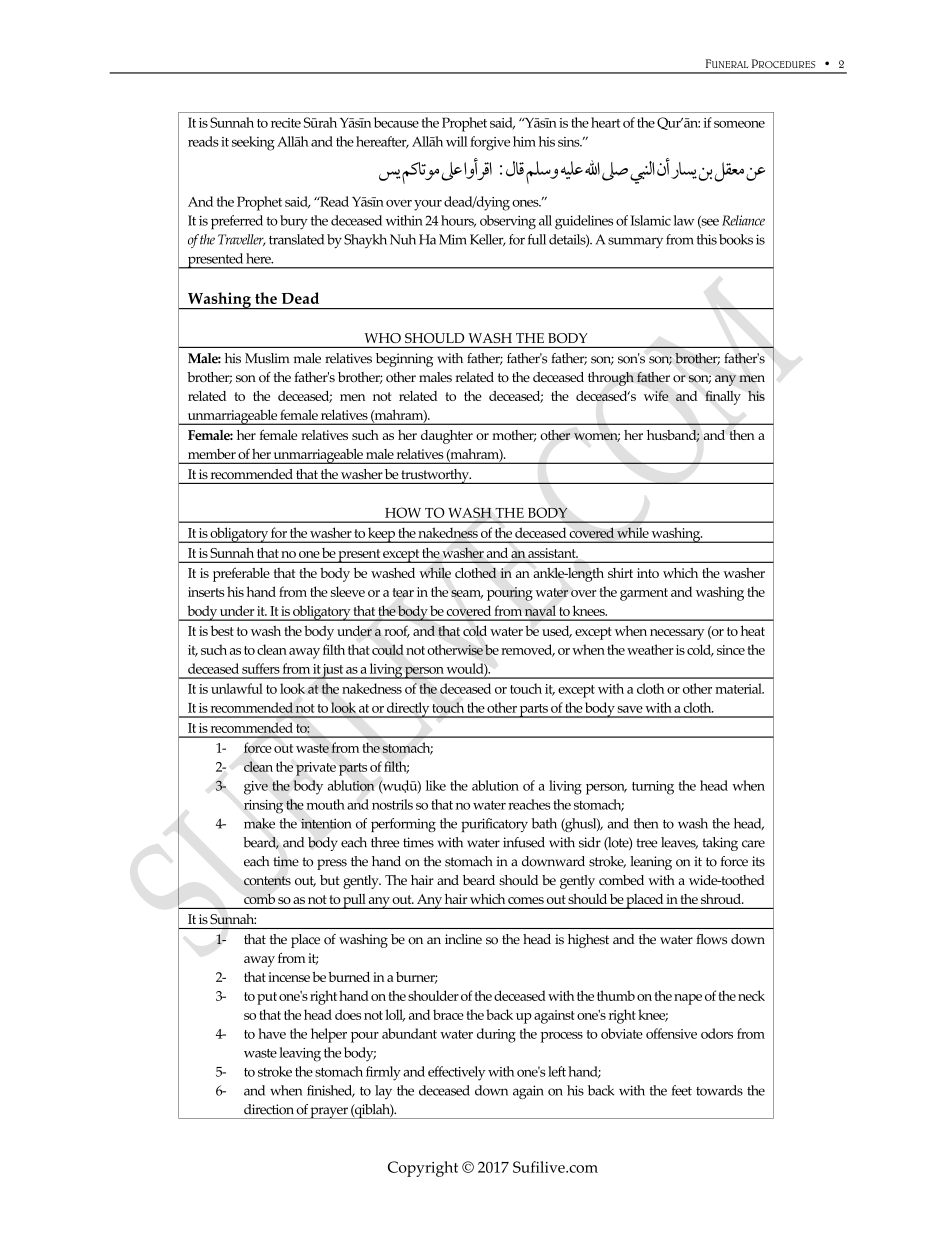 The width and height of the page is (952, 1233). I want to click on will, so click(457, 141).
